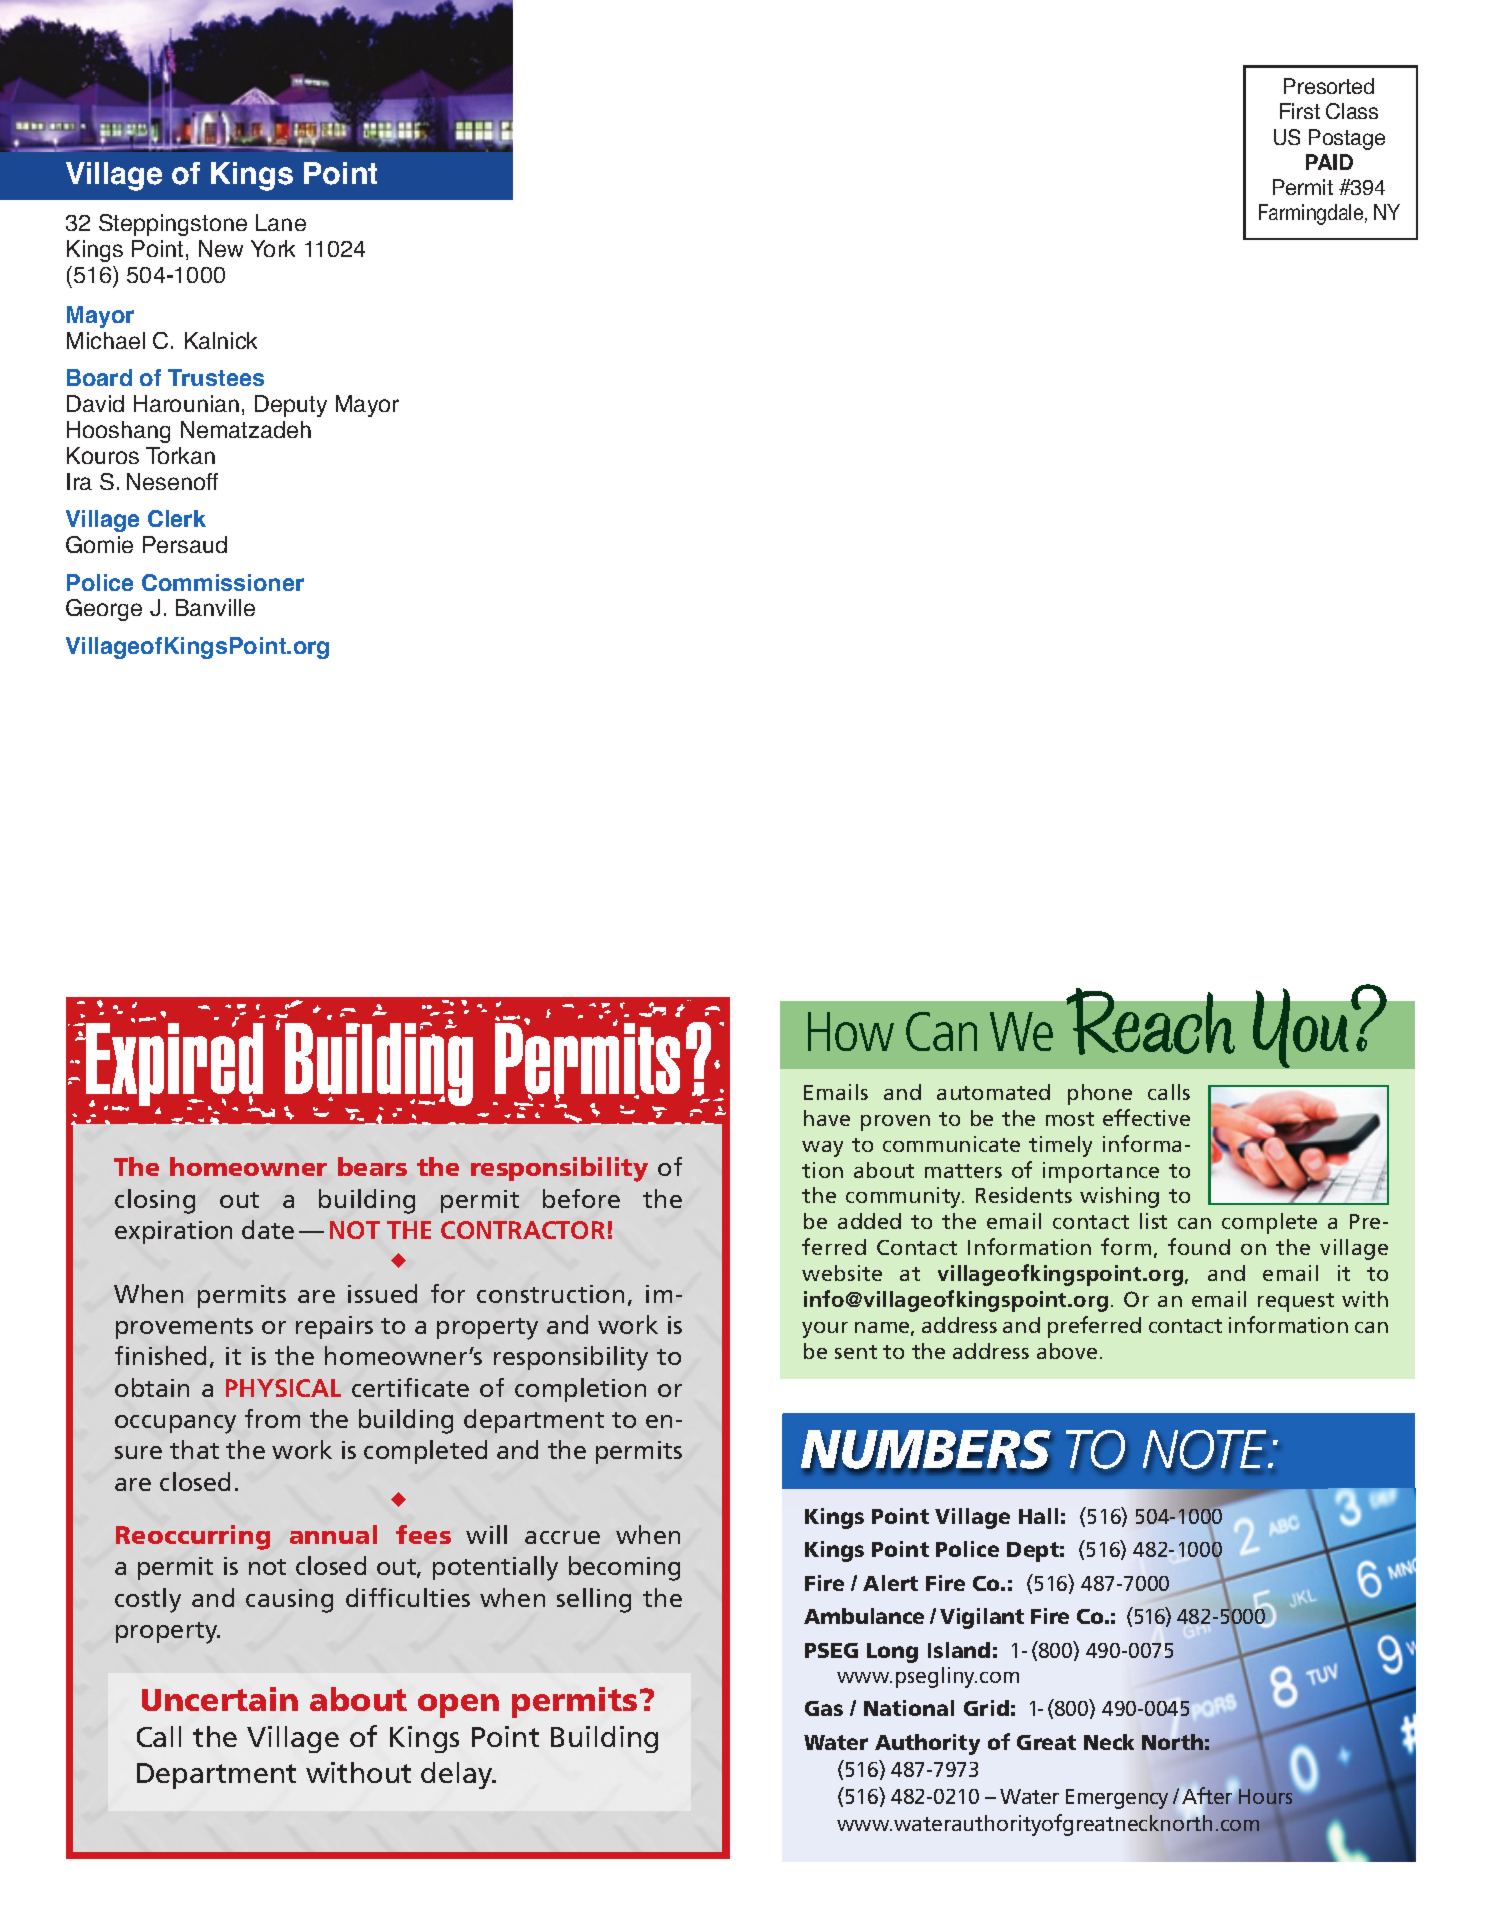 Image resolution: width=1485 pixels, height=1921 pixels. Describe the element at coordinates (1296, 1302) in the screenshot. I see `request` at that location.
